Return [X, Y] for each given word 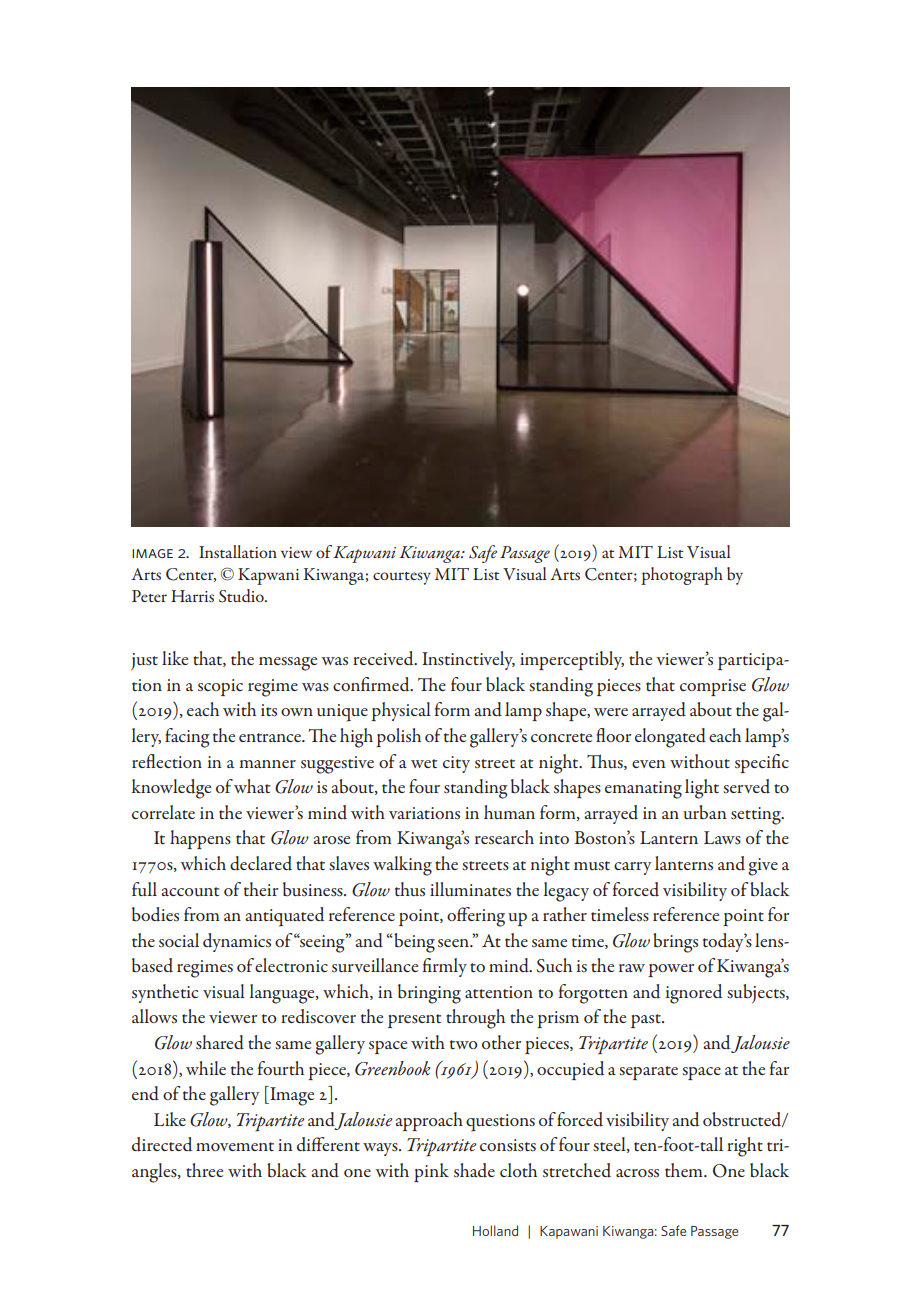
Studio [242, 596]
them [685, 1170]
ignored [694, 994]
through [475, 1019]
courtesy [402, 578]
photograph [682, 576]
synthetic [165, 993]
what [252, 786]
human [509, 812]
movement [235, 1146]
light [702, 789]
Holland [495, 1230]
